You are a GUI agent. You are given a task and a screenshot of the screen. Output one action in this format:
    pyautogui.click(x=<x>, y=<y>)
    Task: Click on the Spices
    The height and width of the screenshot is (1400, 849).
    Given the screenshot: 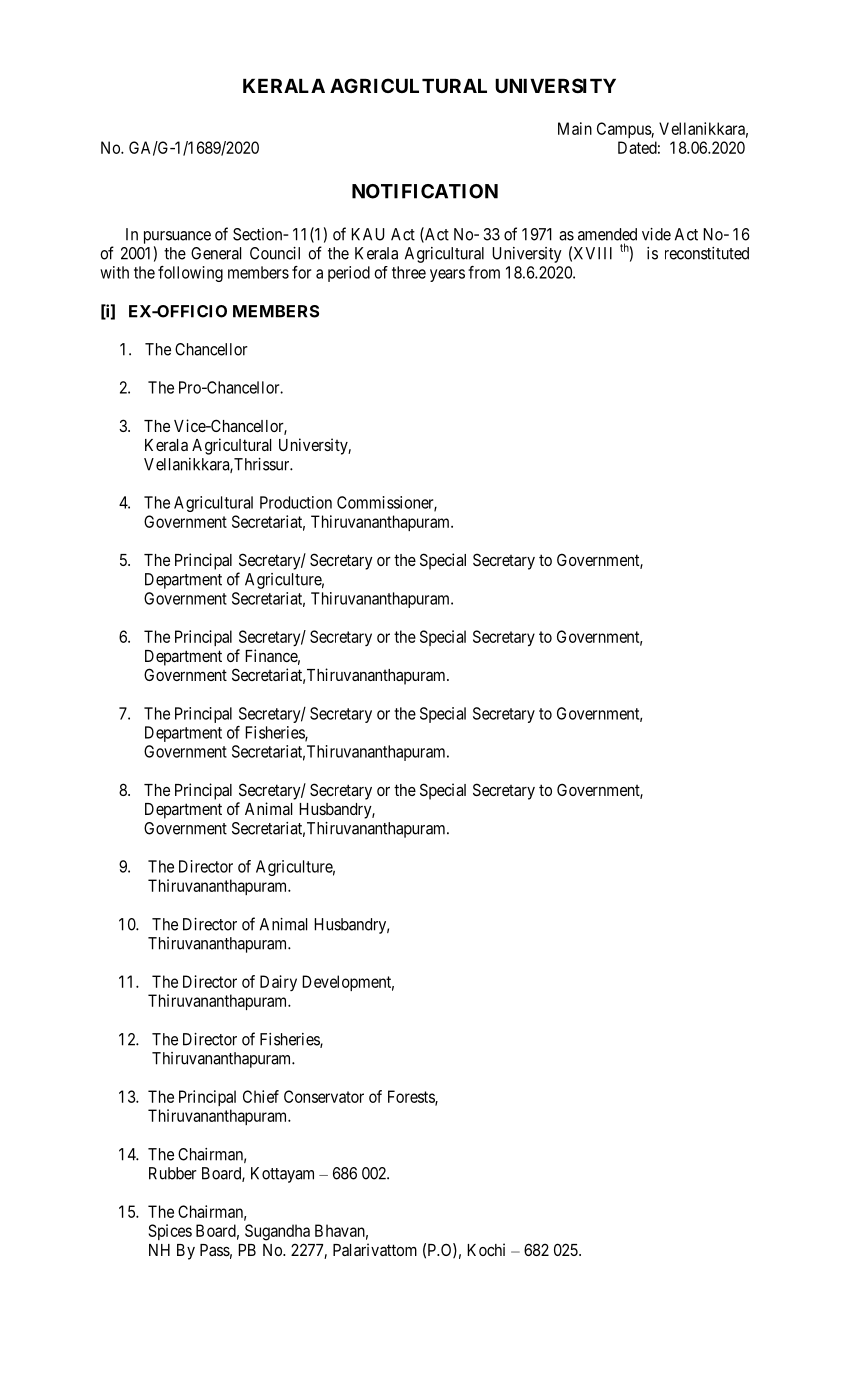 What is the action you would take?
    pyautogui.click(x=170, y=1232)
